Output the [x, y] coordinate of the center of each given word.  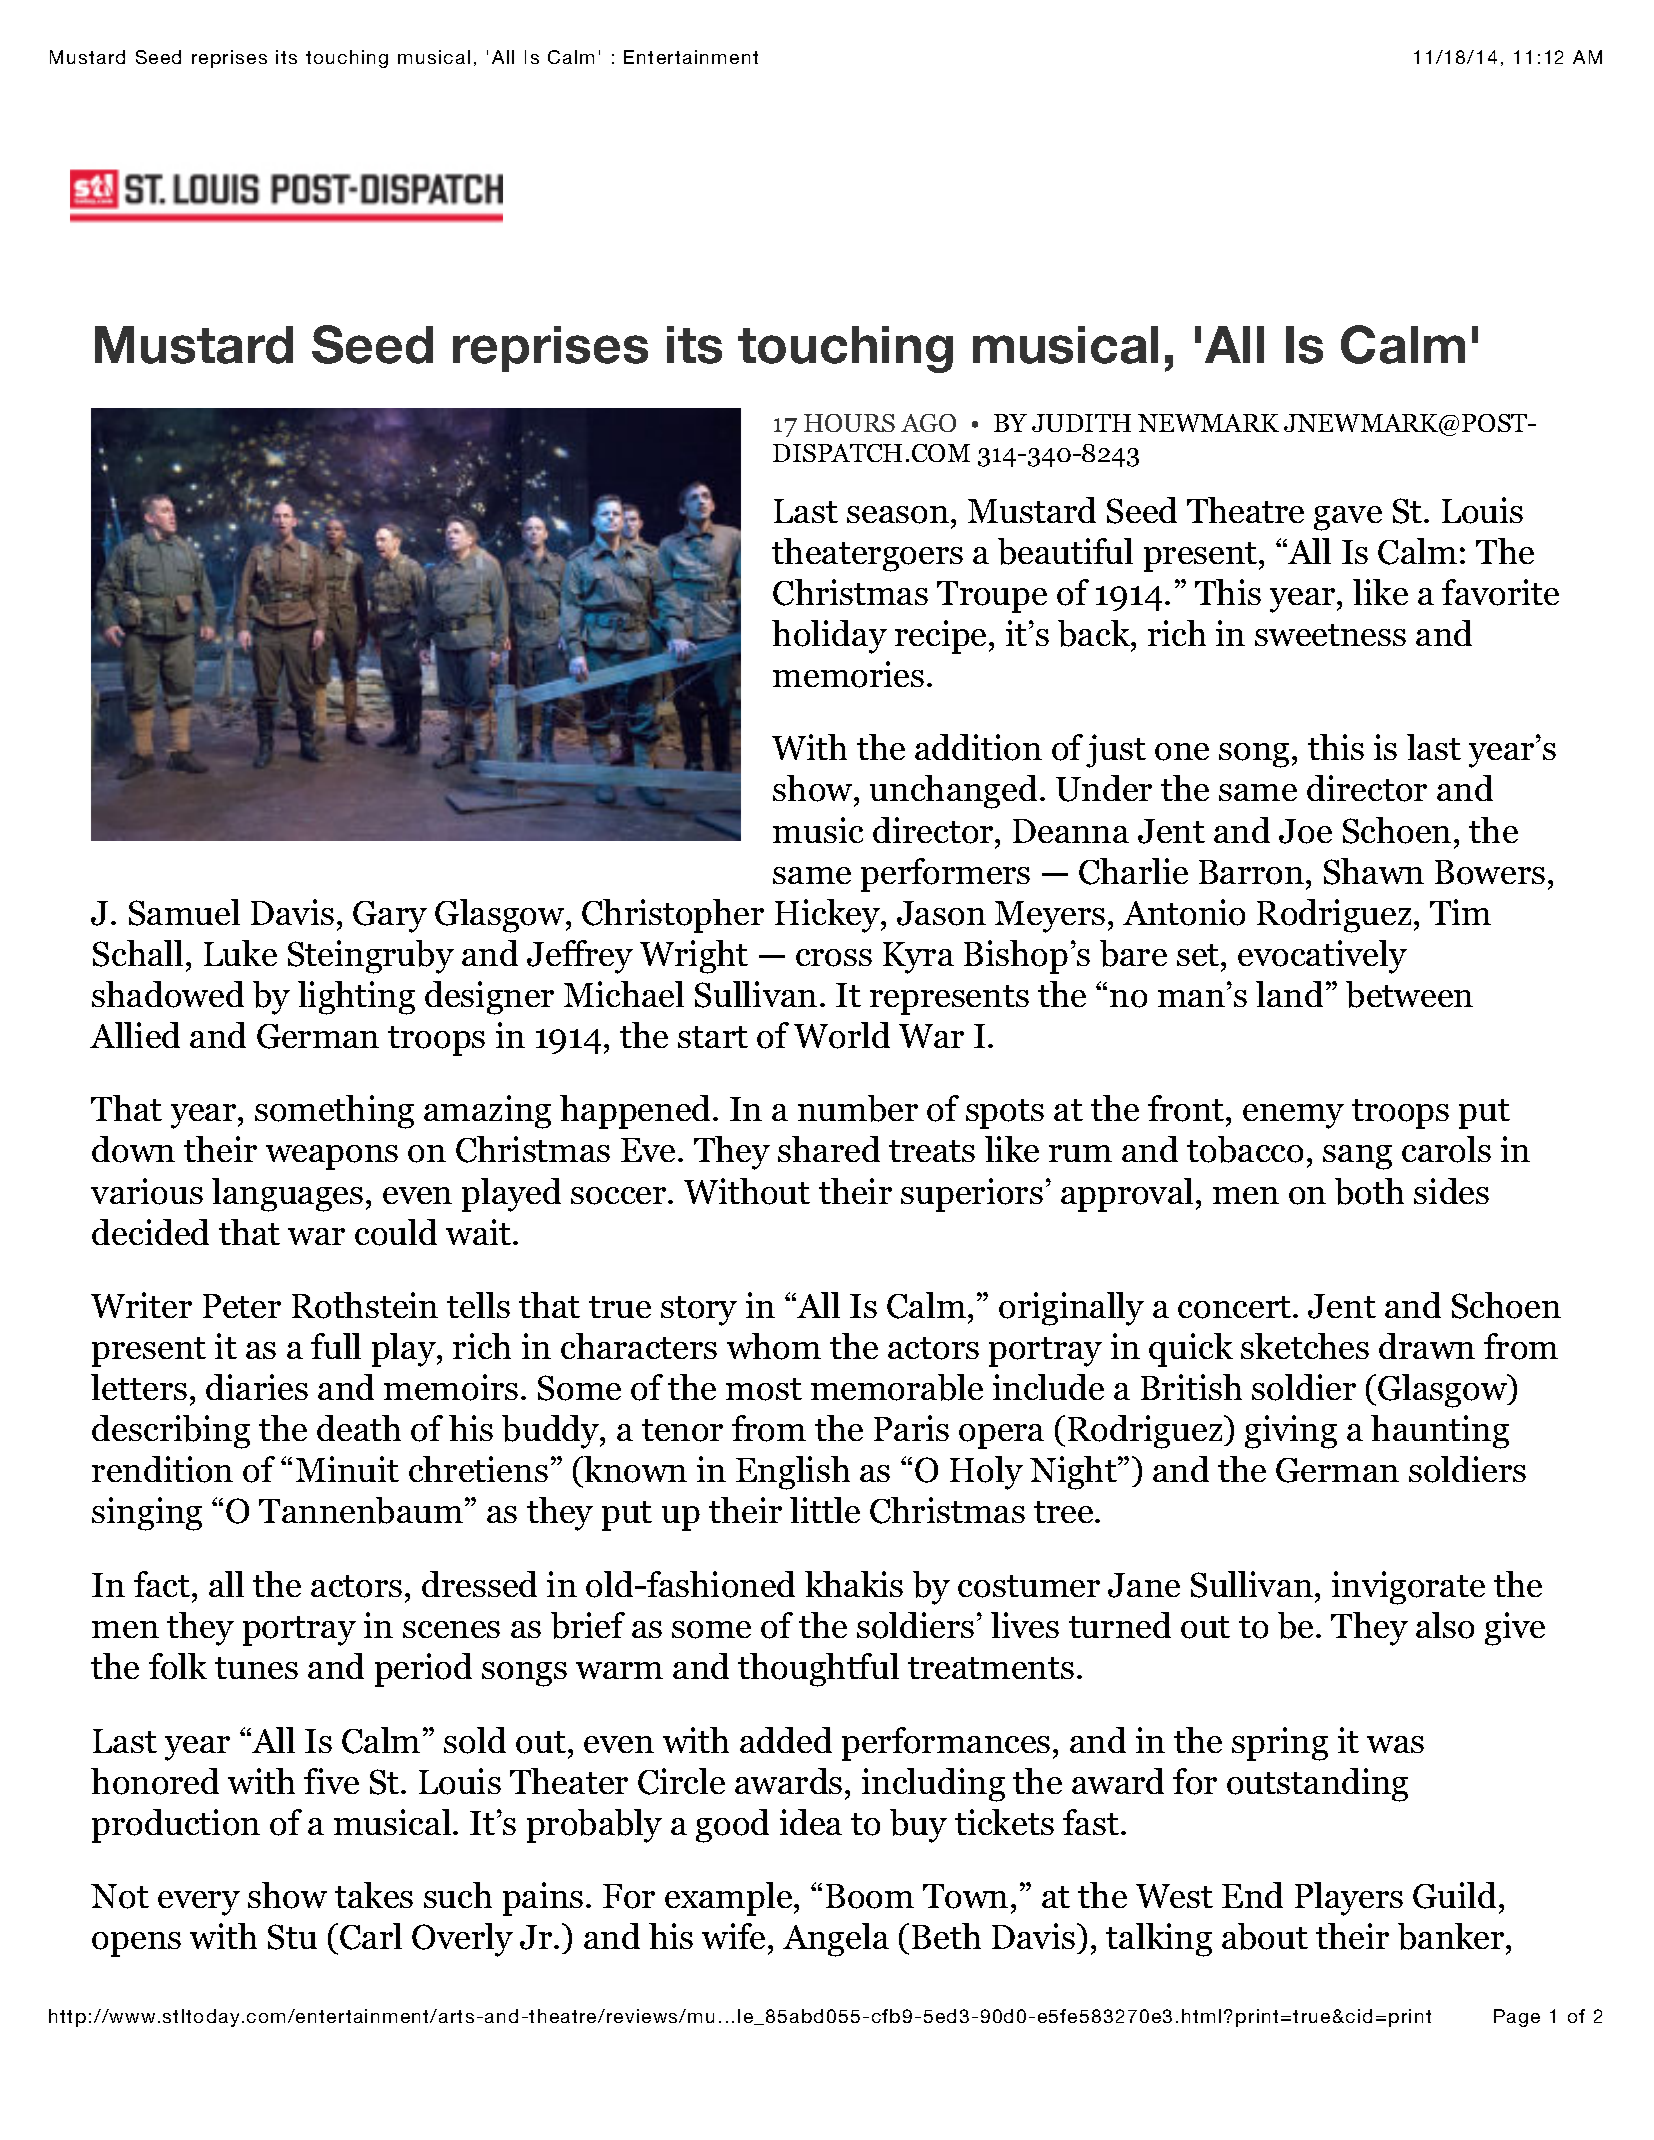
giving [1291, 1432]
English [793, 1473]
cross [834, 958]
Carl [371, 1936]
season [898, 515]
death [359, 1428]
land [1289, 994]
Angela [836, 1940]
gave [1348, 518]
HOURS [849, 423]
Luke [240, 953]
